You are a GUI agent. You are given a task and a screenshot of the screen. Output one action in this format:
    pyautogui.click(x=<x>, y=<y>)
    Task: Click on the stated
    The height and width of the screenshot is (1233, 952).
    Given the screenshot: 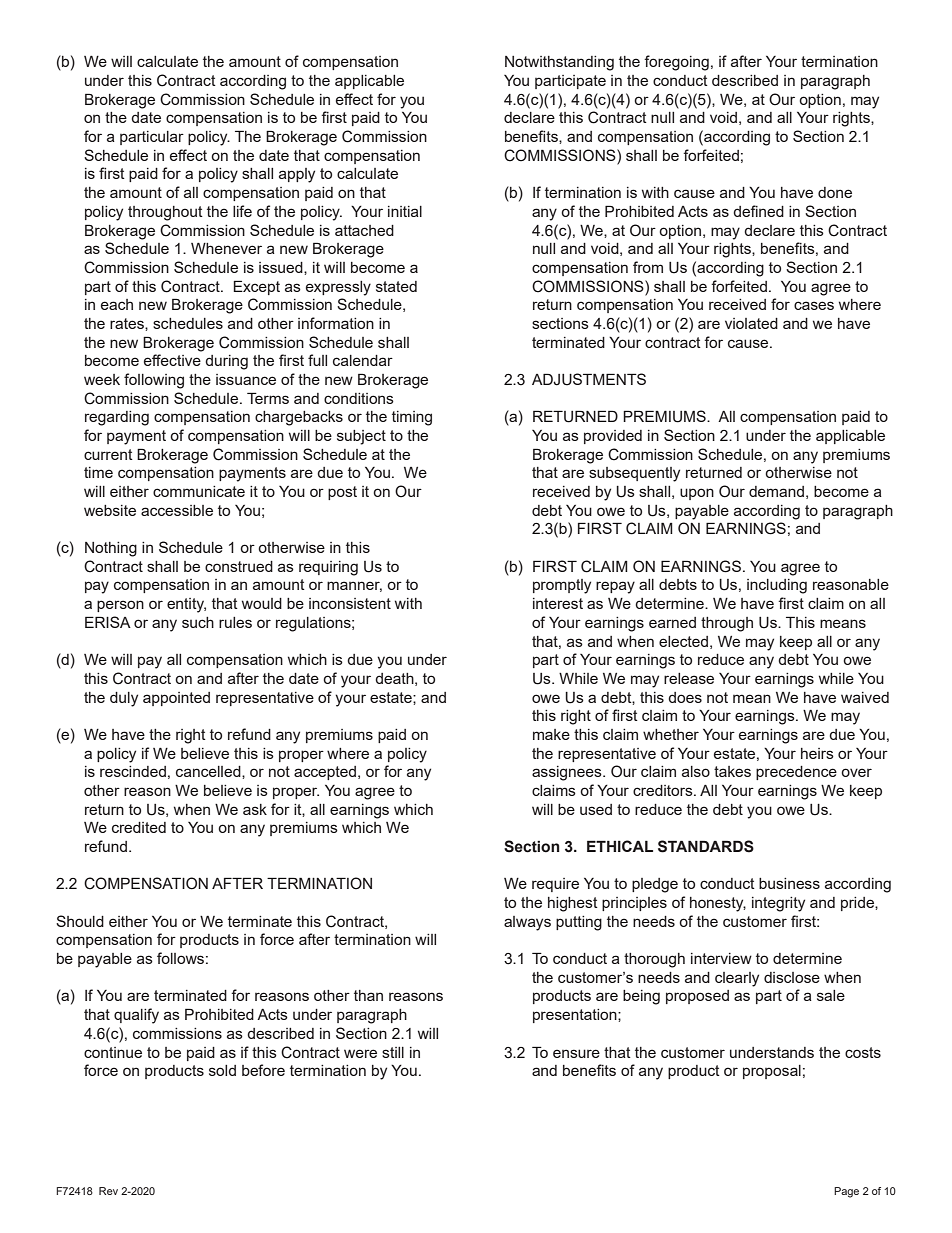 What is the action you would take?
    pyautogui.click(x=396, y=286)
